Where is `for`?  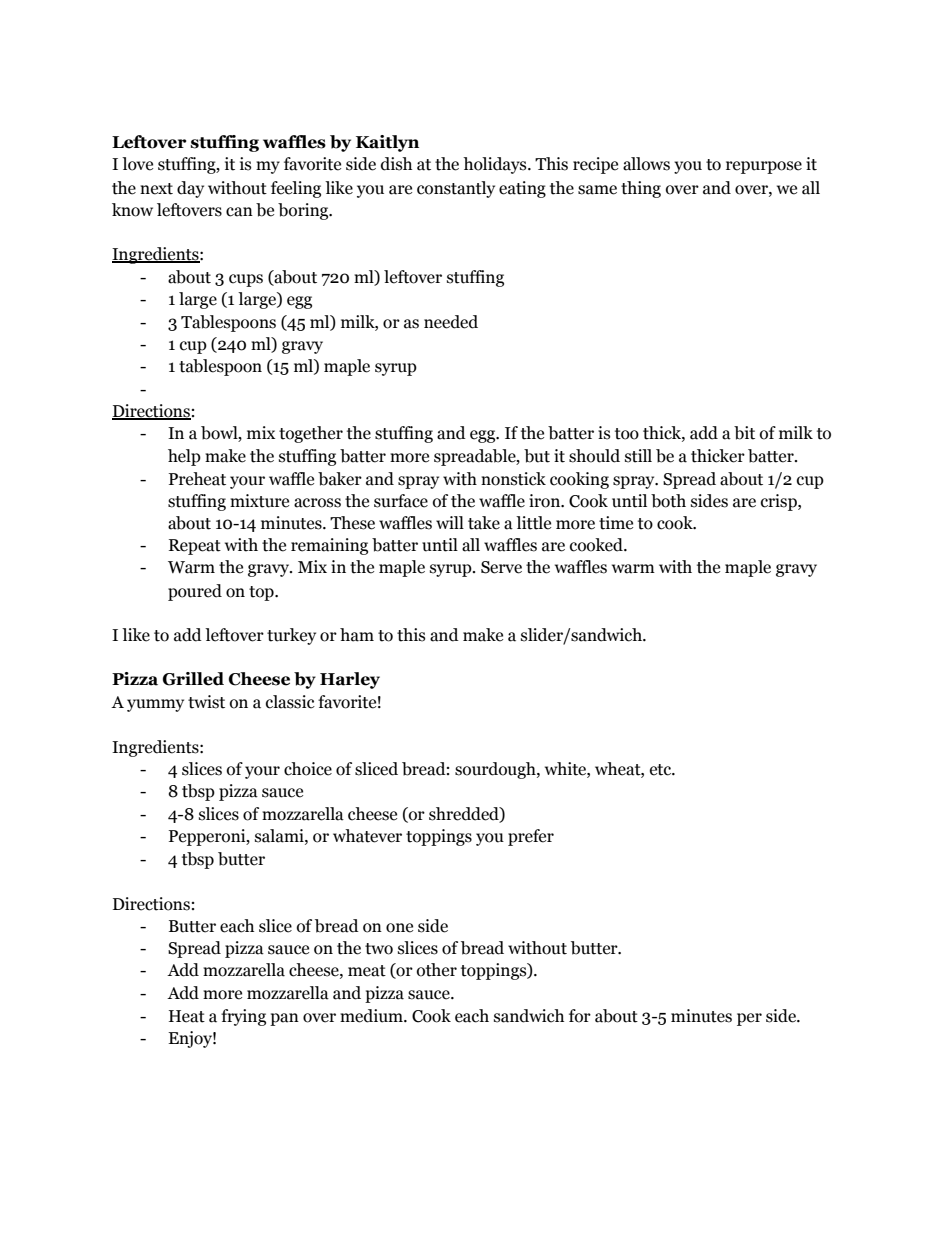 for is located at coordinates (580, 1016).
